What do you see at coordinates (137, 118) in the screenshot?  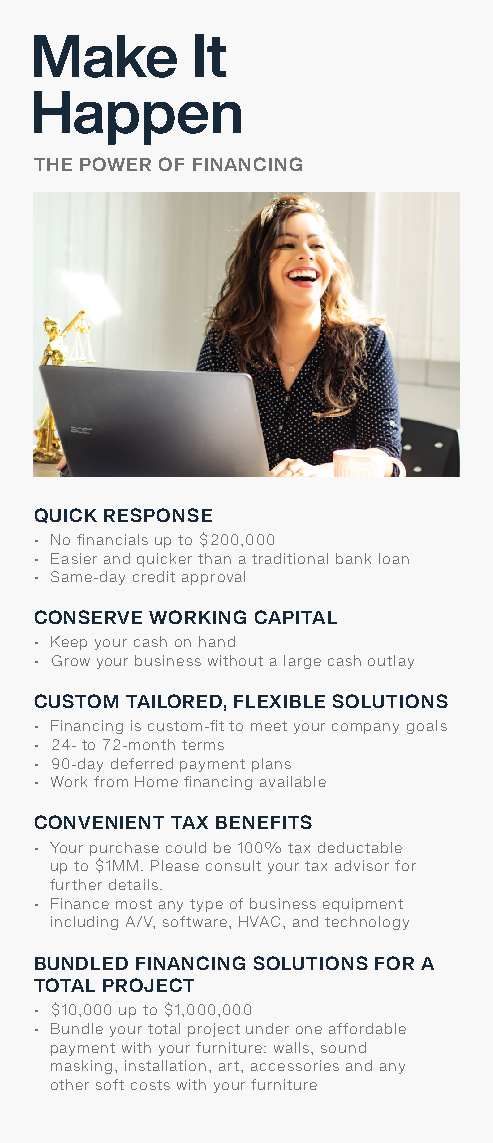 I see `Happen` at bounding box center [137, 118].
